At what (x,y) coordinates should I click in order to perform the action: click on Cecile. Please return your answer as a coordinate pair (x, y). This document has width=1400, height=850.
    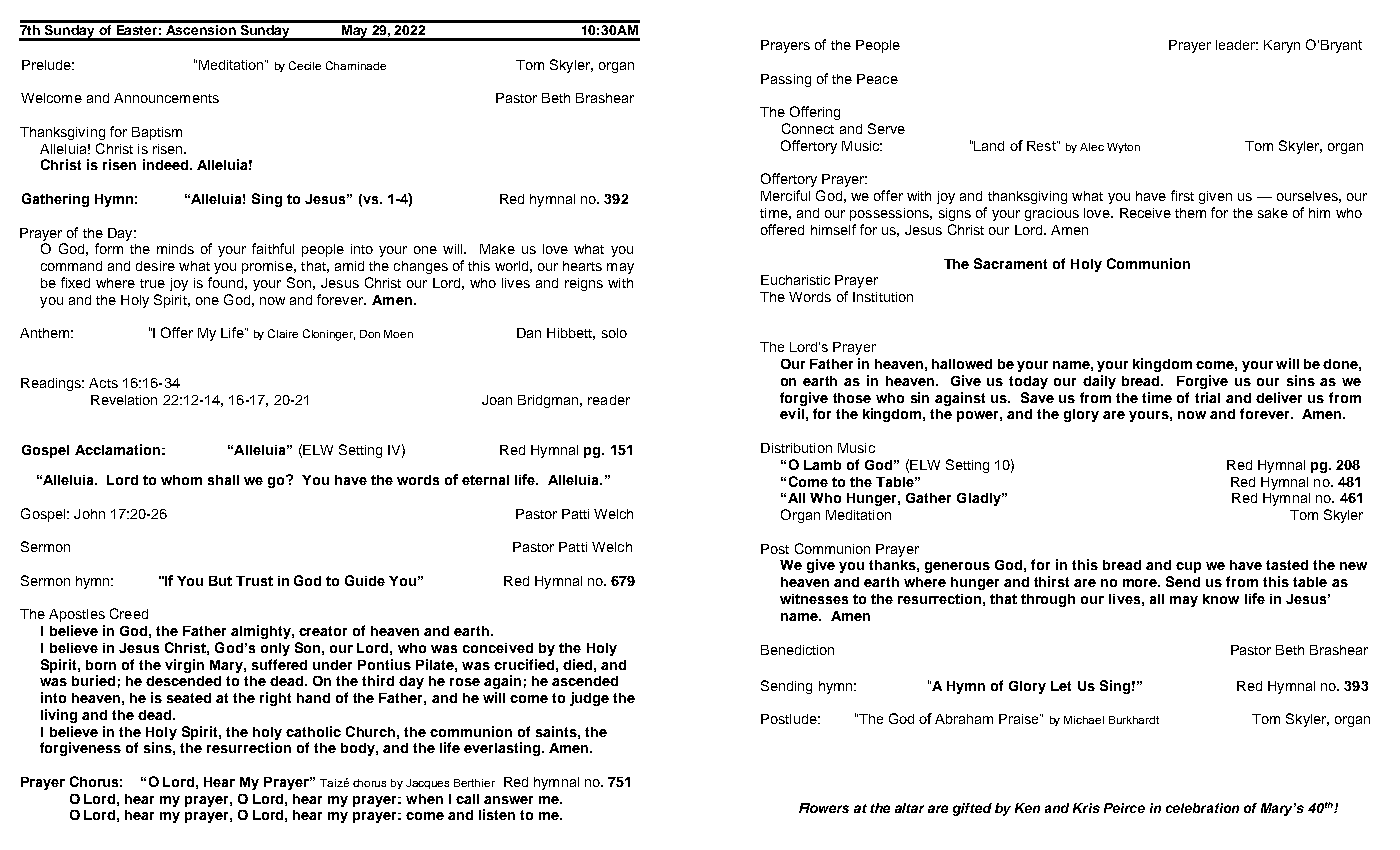
    Looking at the image, I should click on (305, 65).
